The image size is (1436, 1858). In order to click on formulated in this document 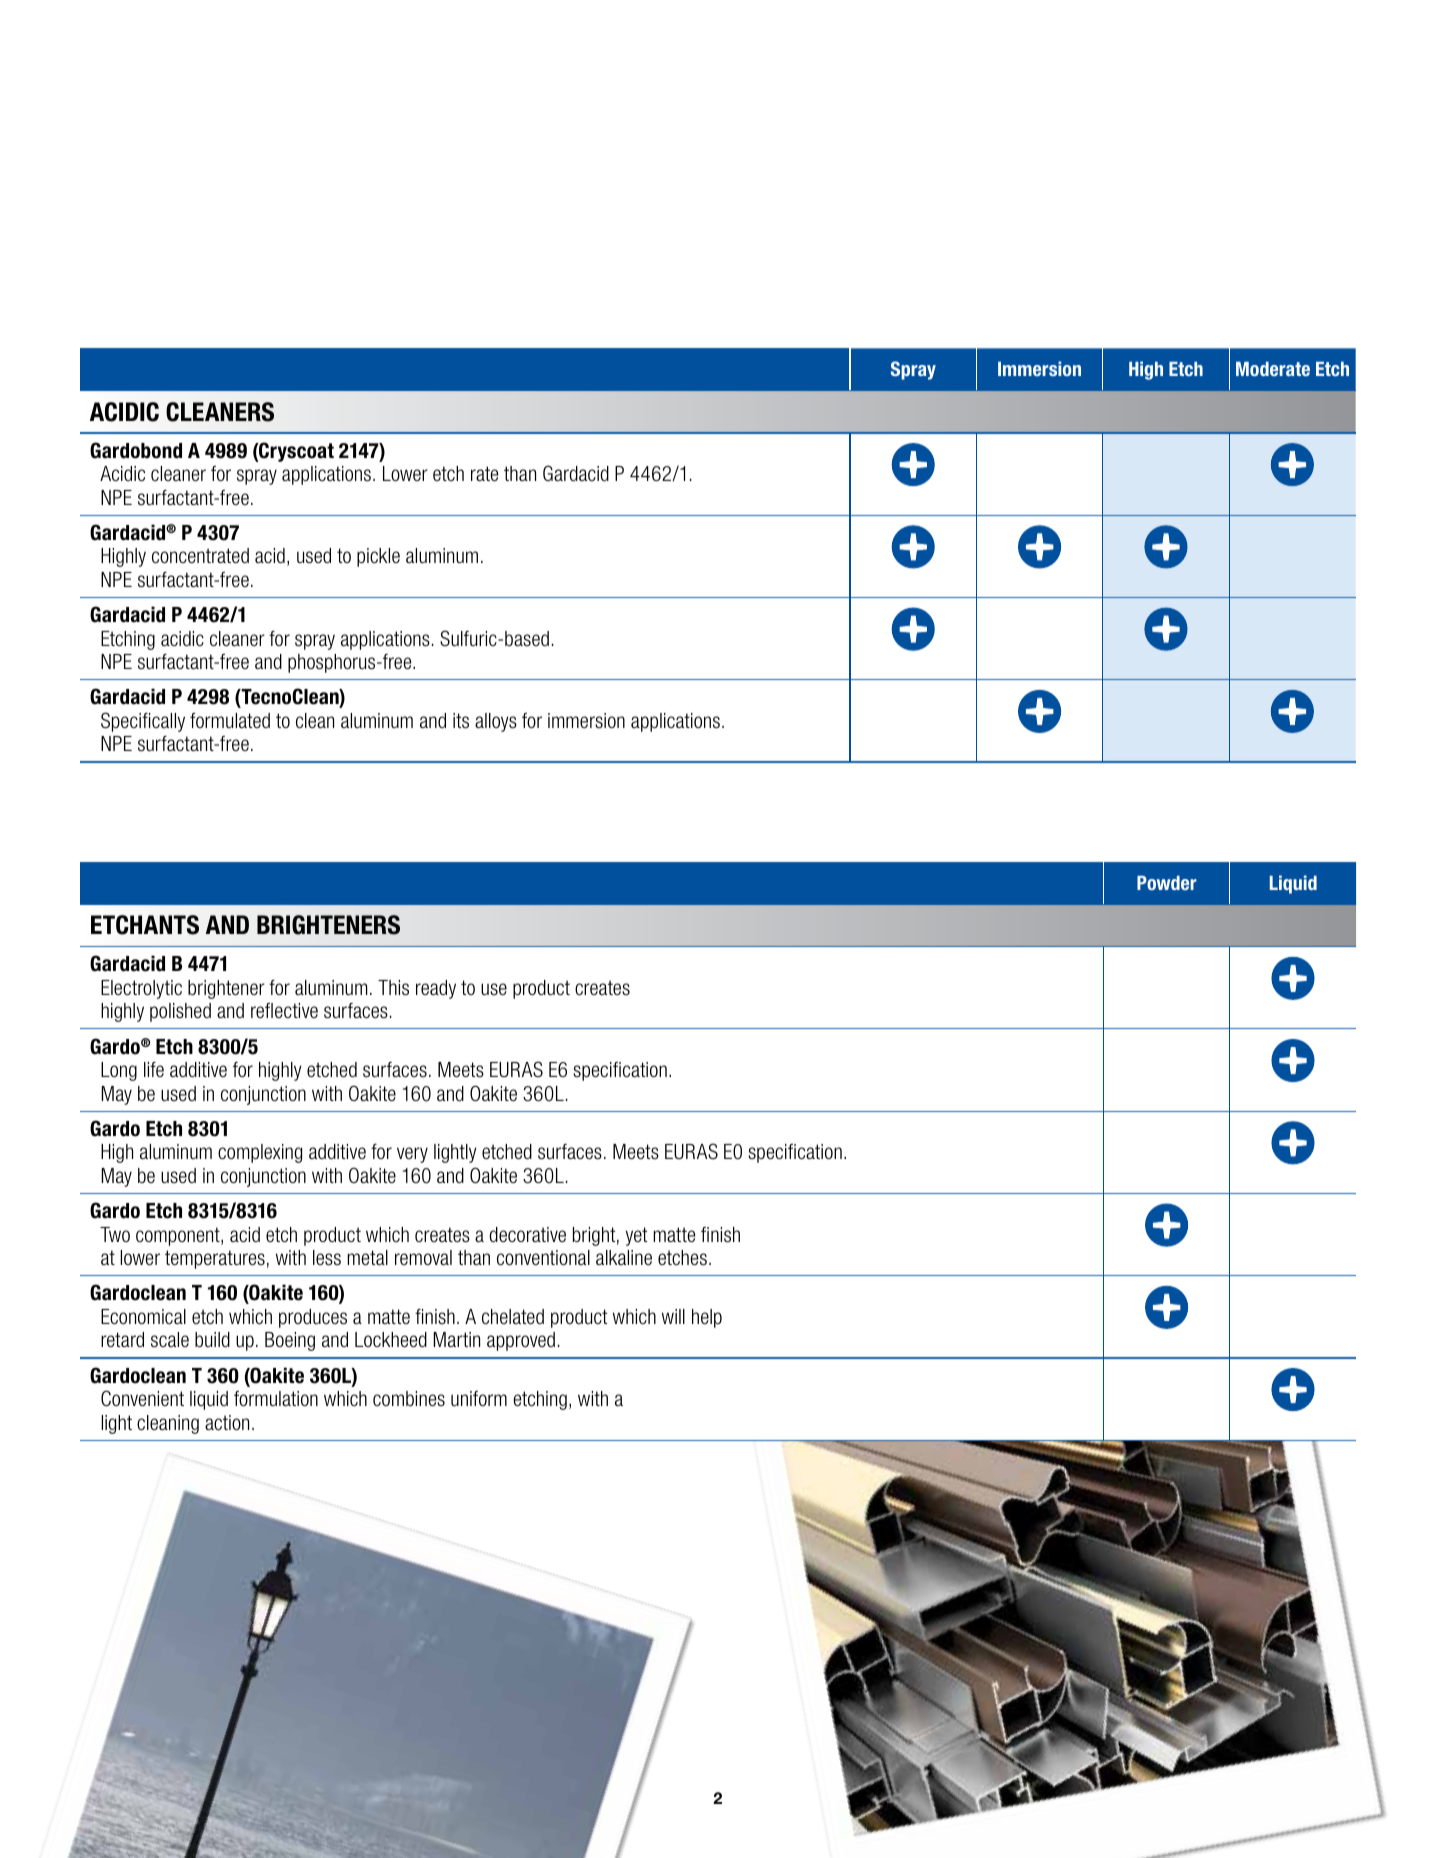, I will do `click(230, 720)`.
